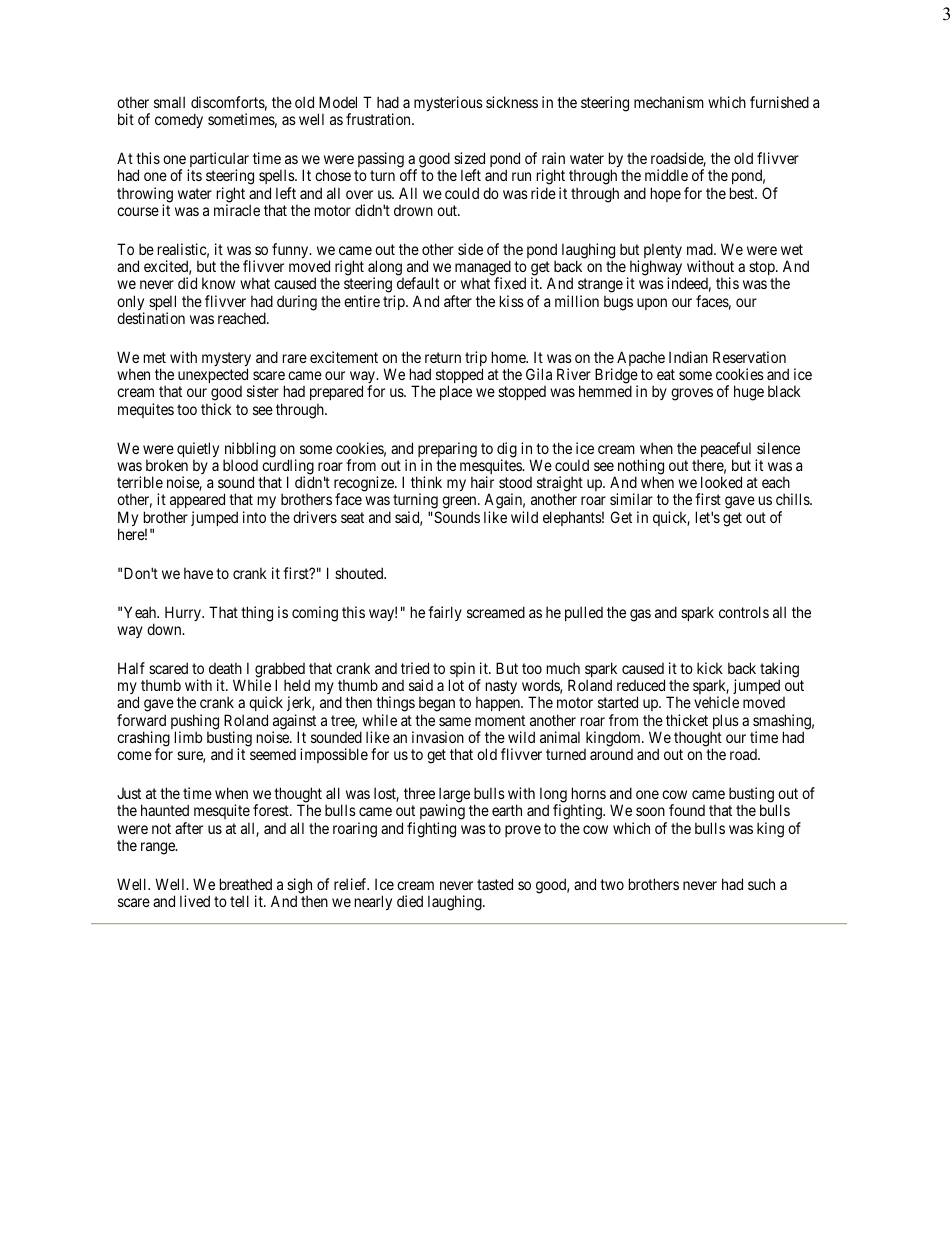  I want to click on lot, so click(456, 685).
